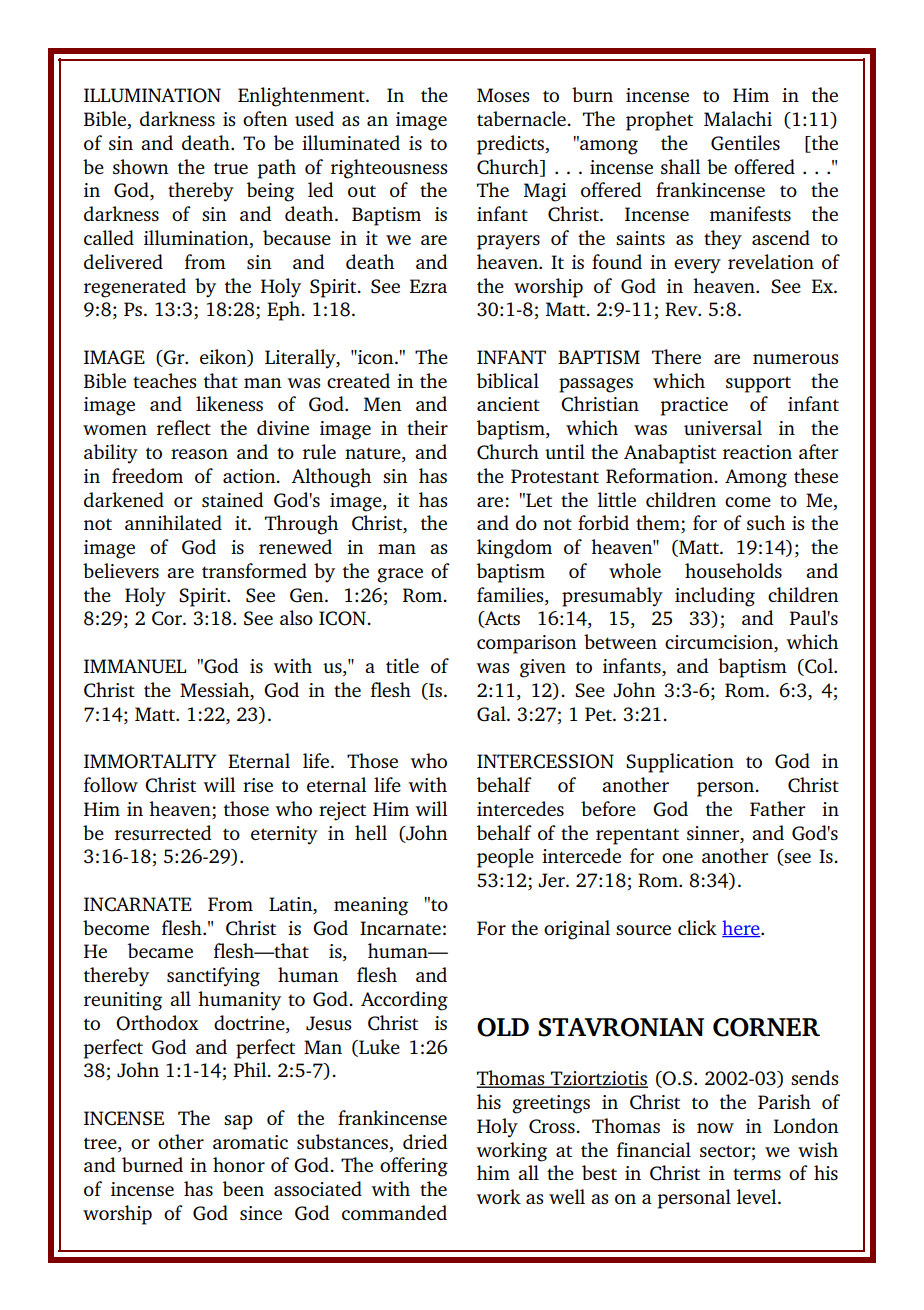 The height and width of the screenshot is (1310, 924). Describe the element at coordinates (402, 665) in the screenshot. I see `title` at that location.
